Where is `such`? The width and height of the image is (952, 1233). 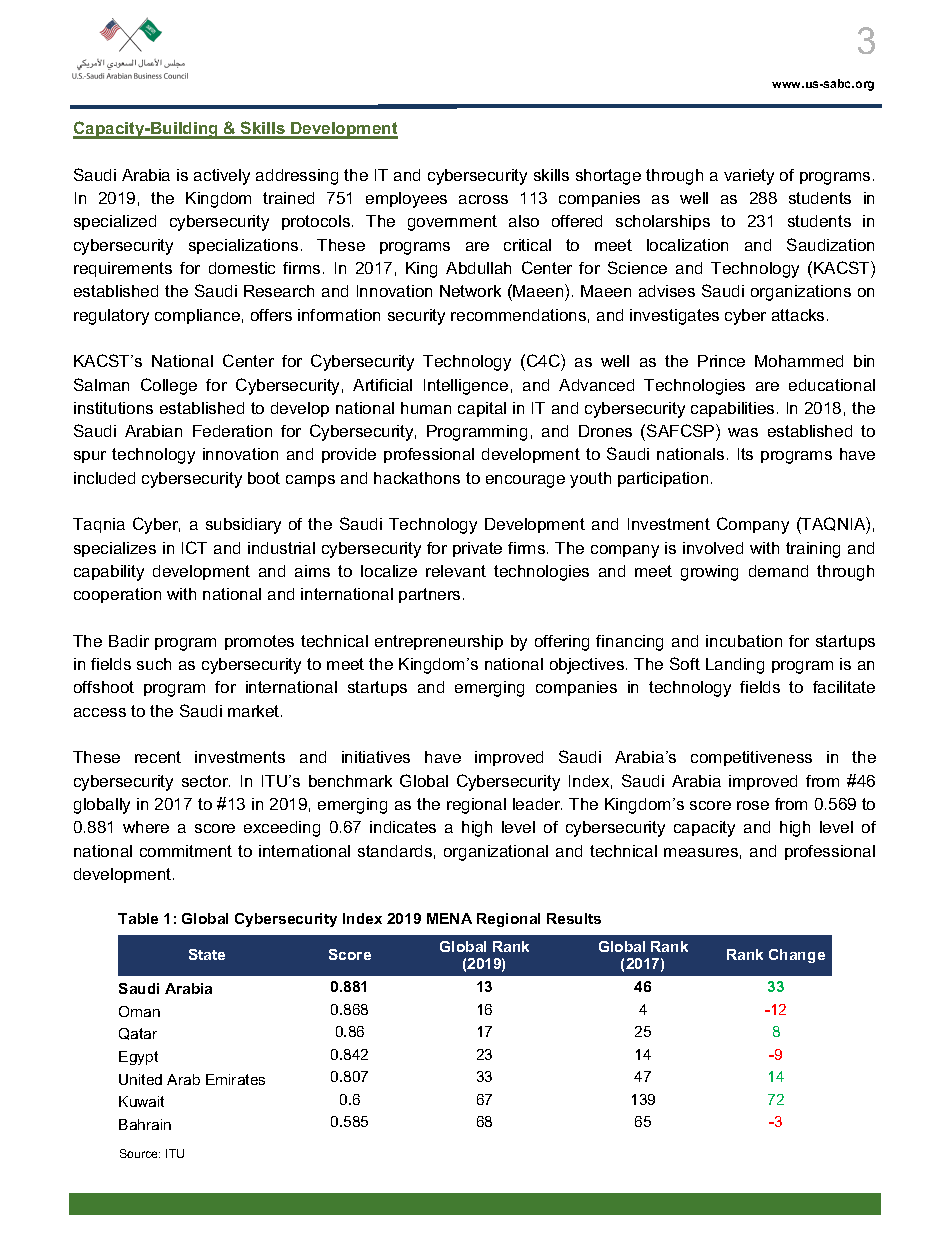
such is located at coordinates (154, 664).
